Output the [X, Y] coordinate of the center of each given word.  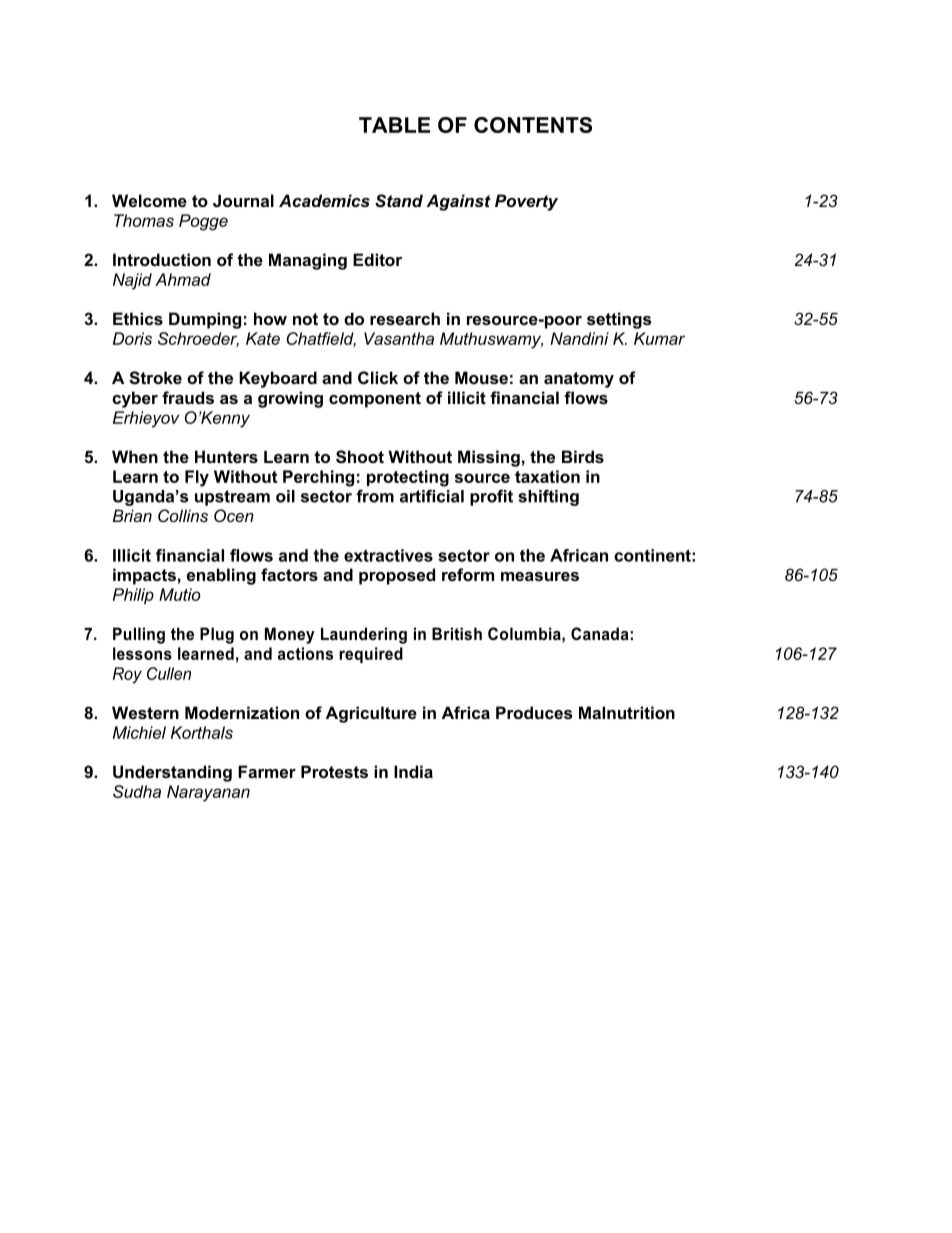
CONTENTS [533, 125]
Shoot [360, 457]
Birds [583, 456]
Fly [197, 478]
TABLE [394, 125]
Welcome [149, 200]
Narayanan [208, 793]
